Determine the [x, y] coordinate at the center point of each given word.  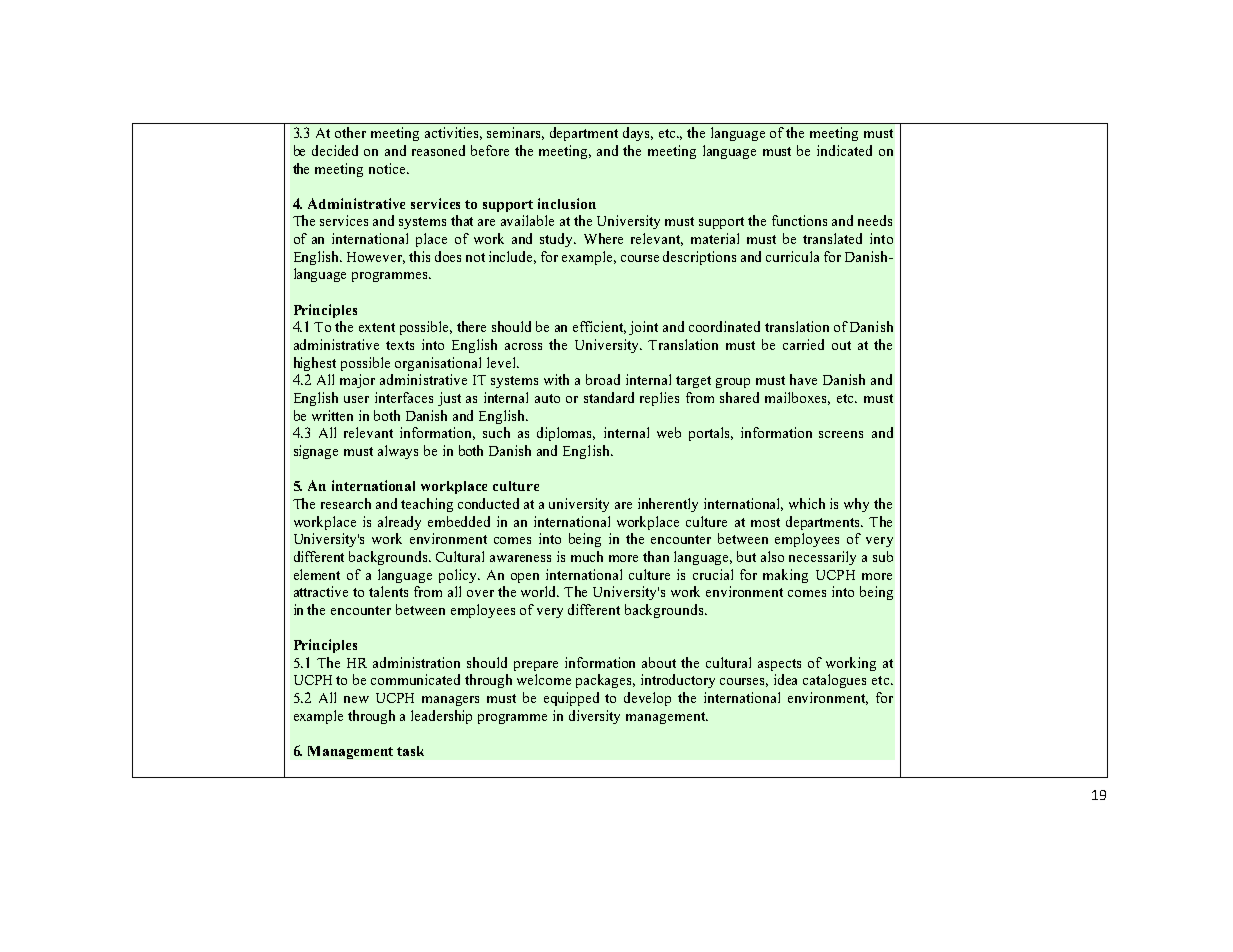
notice [388, 168]
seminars [515, 133]
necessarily [822, 558]
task [410, 751]
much [587, 556]
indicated [844, 150]
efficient [599, 327]
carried [803, 344]
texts [400, 345]
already [399, 523]
